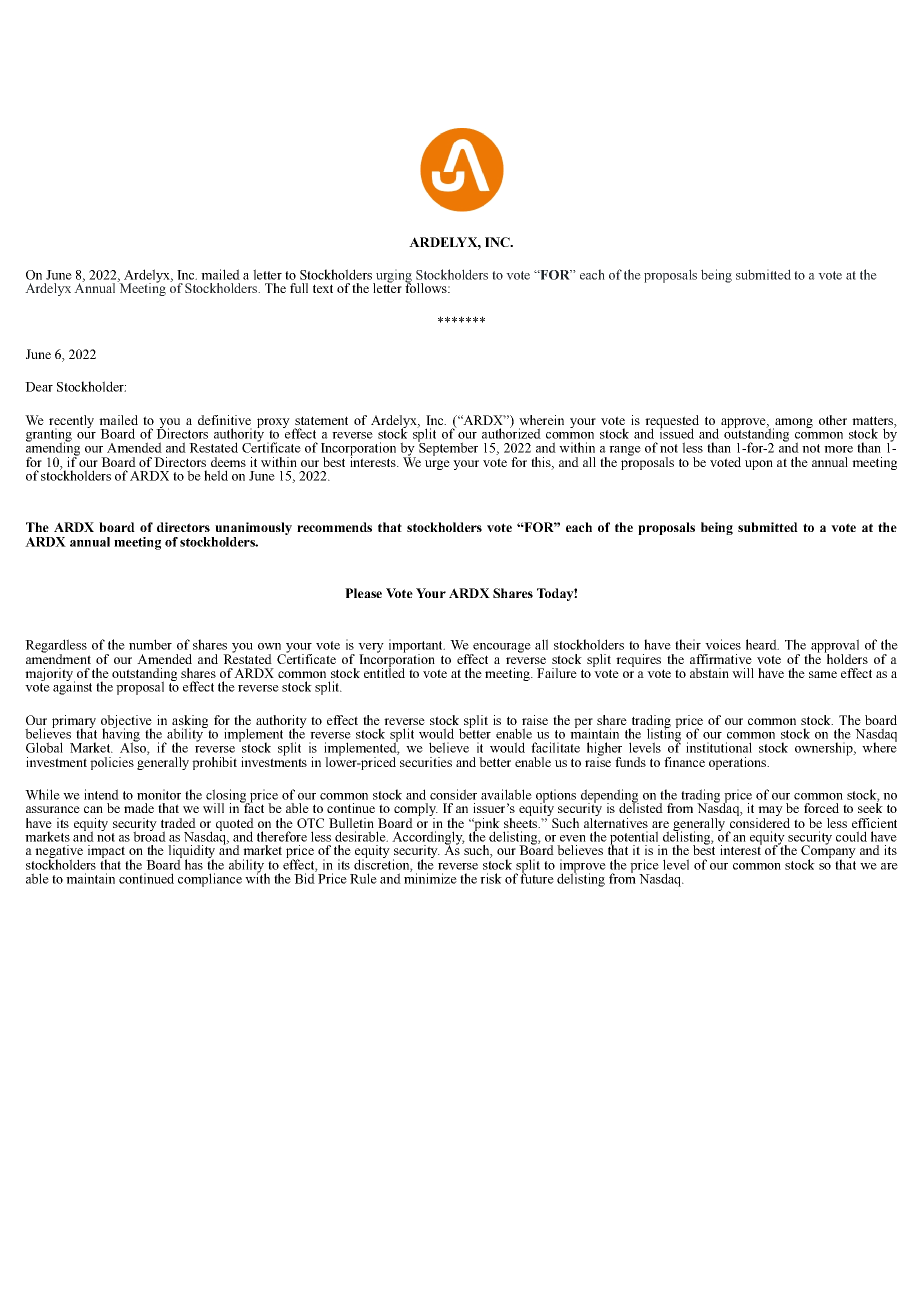 The image size is (924, 1308). Describe the element at coordinates (252, 530) in the document. I see `unanimously` at that location.
